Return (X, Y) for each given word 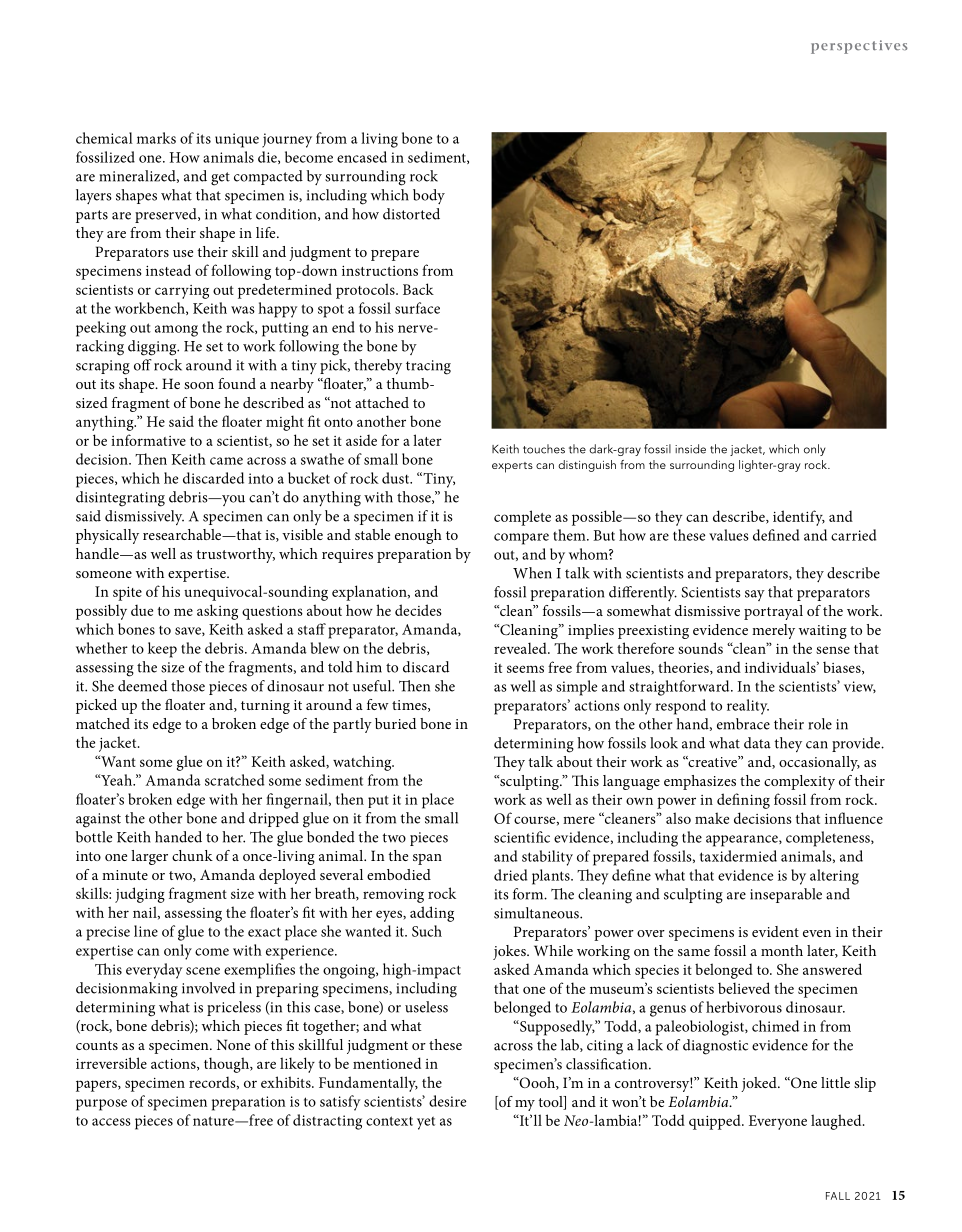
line (146, 931)
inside (690, 449)
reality (748, 707)
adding (432, 914)
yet (426, 1123)
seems (525, 669)
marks (156, 138)
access (111, 1122)
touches (544, 449)
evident (775, 931)
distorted (411, 214)
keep (162, 650)
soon (199, 385)
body (429, 196)
